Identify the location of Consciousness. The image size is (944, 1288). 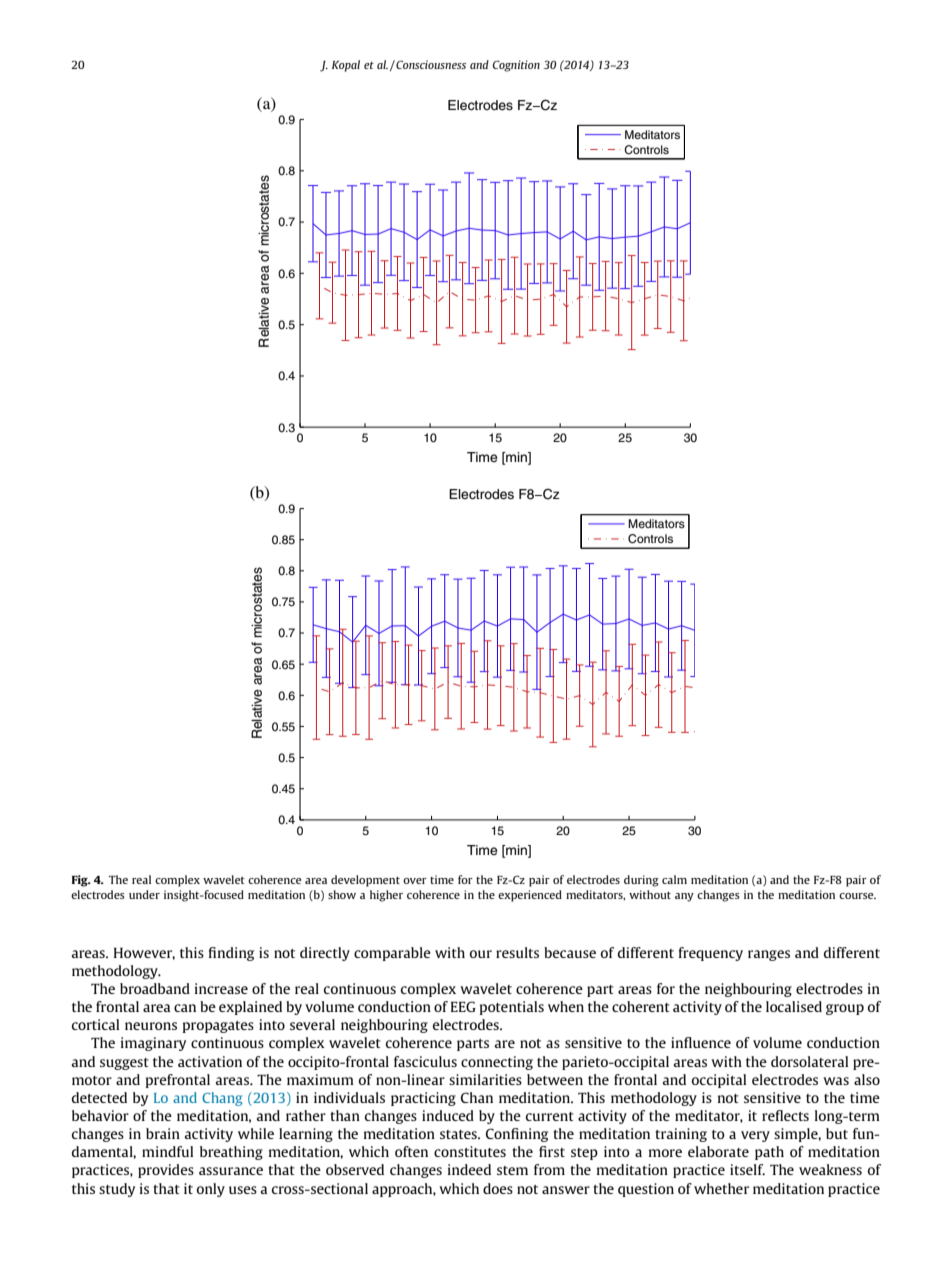
(430, 64).
